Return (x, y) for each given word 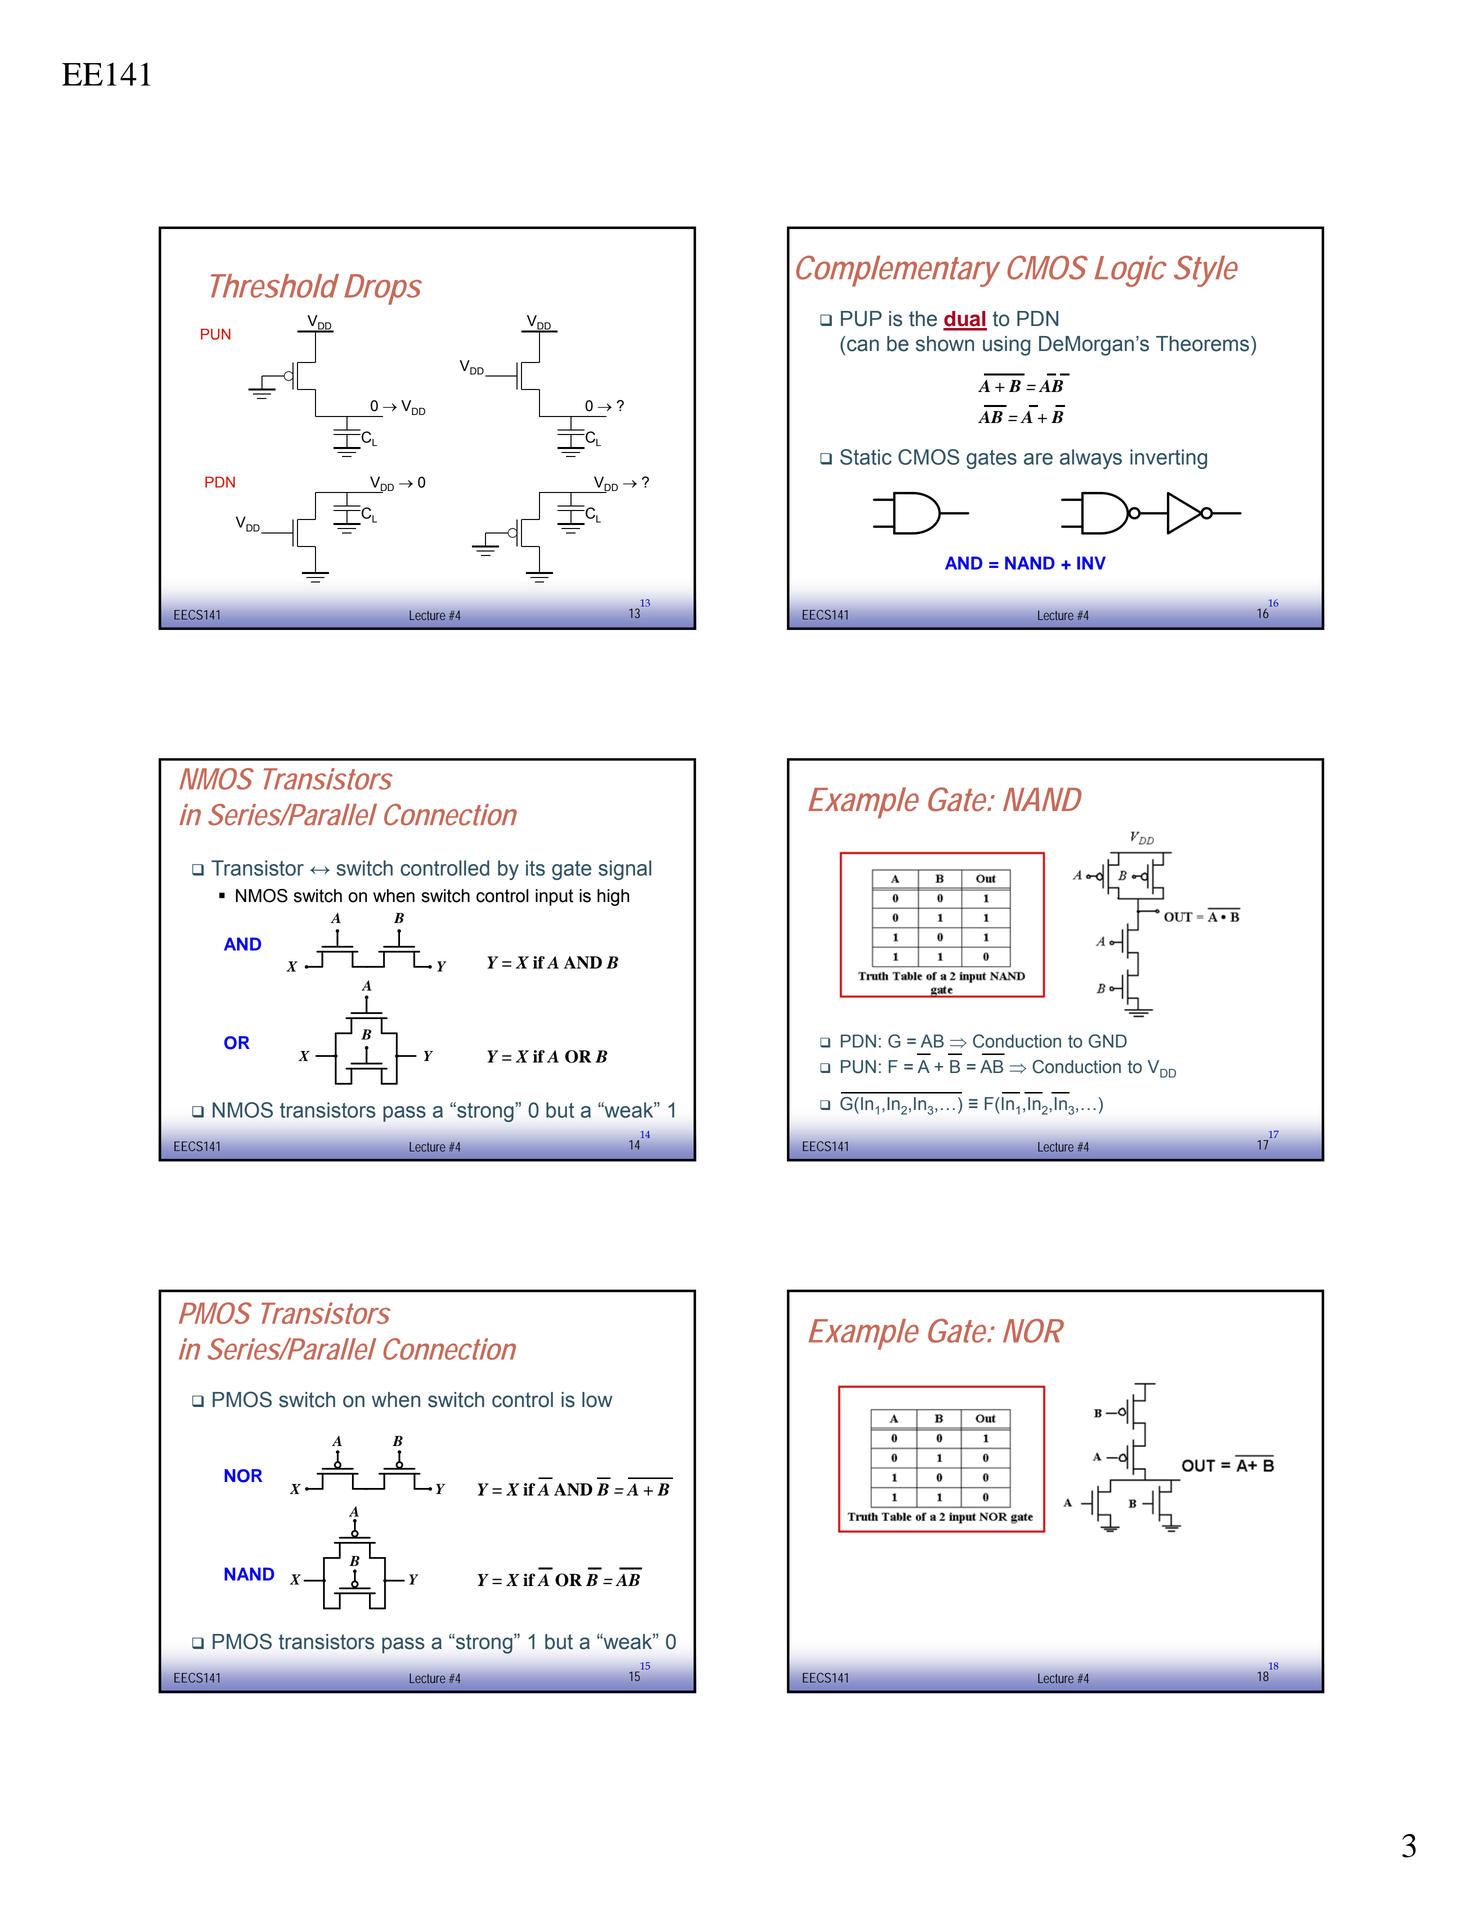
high (613, 897)
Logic (1130, 271)
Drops (382, 289)
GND (1108, 1041)
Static (866, 457)
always (1091, 459)
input (554, 897)
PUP (861, 319)
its (535, 868)
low (597, 1400)
